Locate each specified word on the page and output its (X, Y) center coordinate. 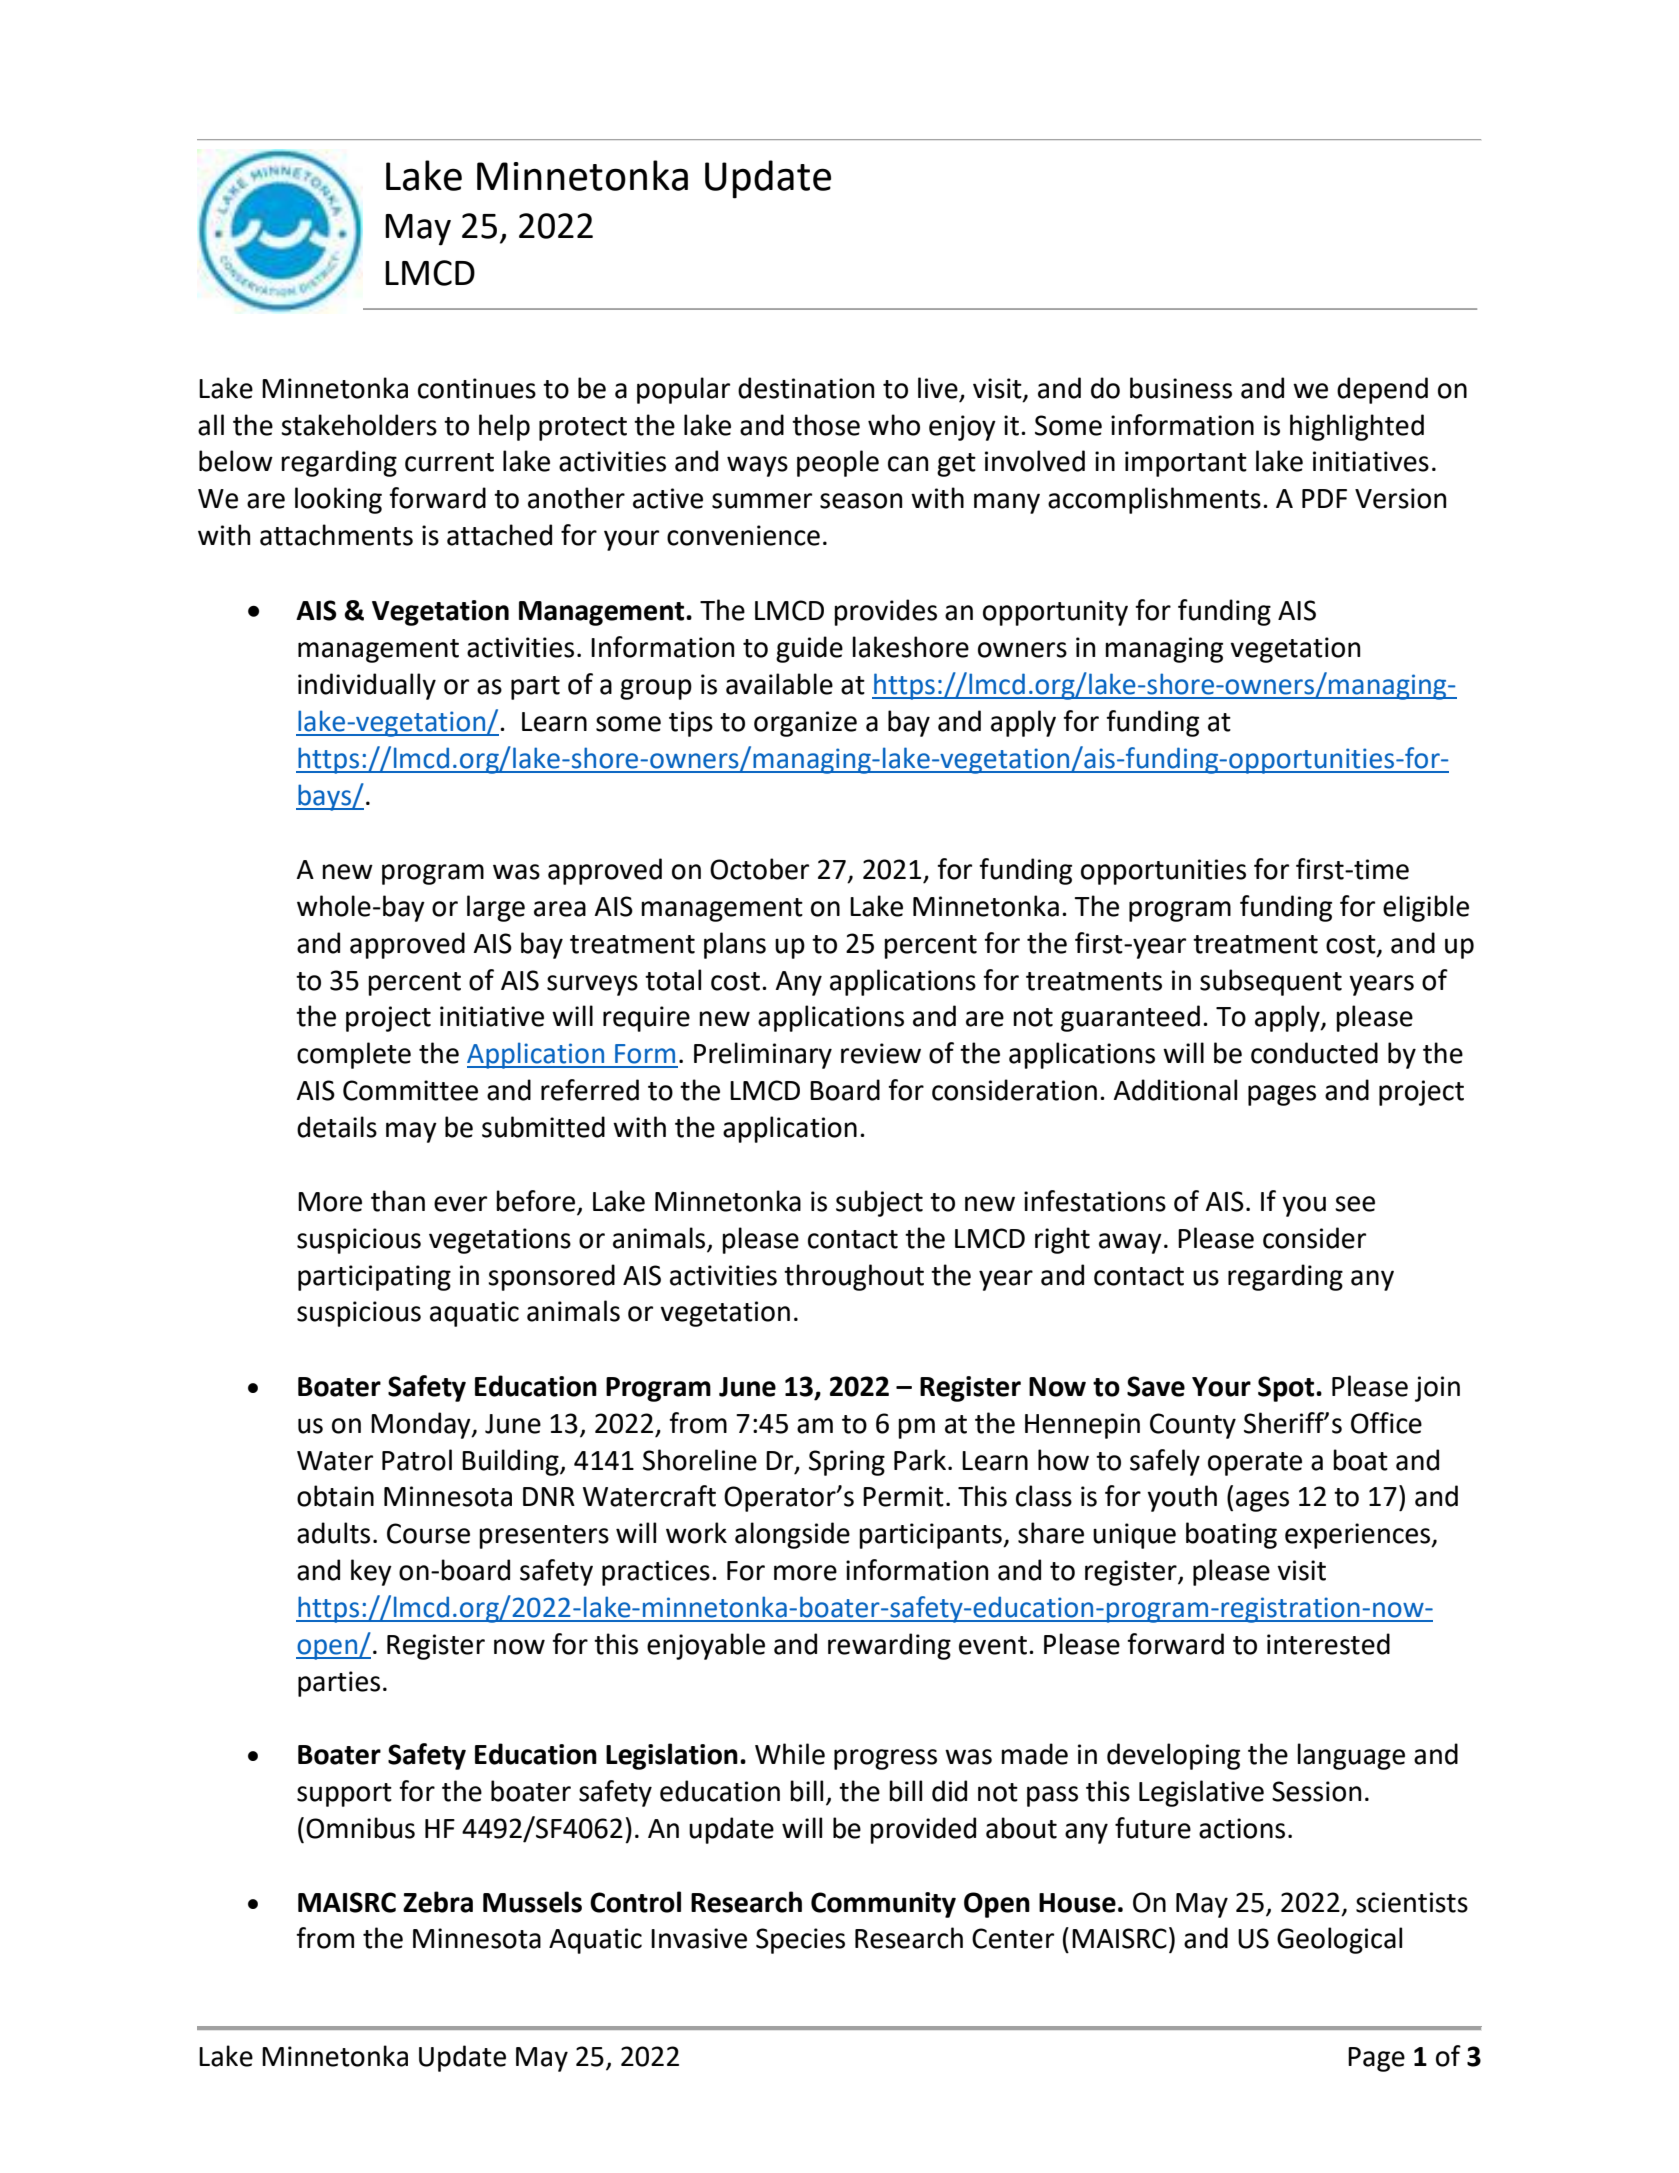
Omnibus (360, 1828)
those (826, 425)
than (398, 1201)
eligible (1426, 908)
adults (333, 1533)
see (1355, 1204)
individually (367, 686)
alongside (792, 1535)
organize (805, 724)
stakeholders (359, 425)
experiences (1359, 1536)
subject (879, 1203)
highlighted (1357, 427)
